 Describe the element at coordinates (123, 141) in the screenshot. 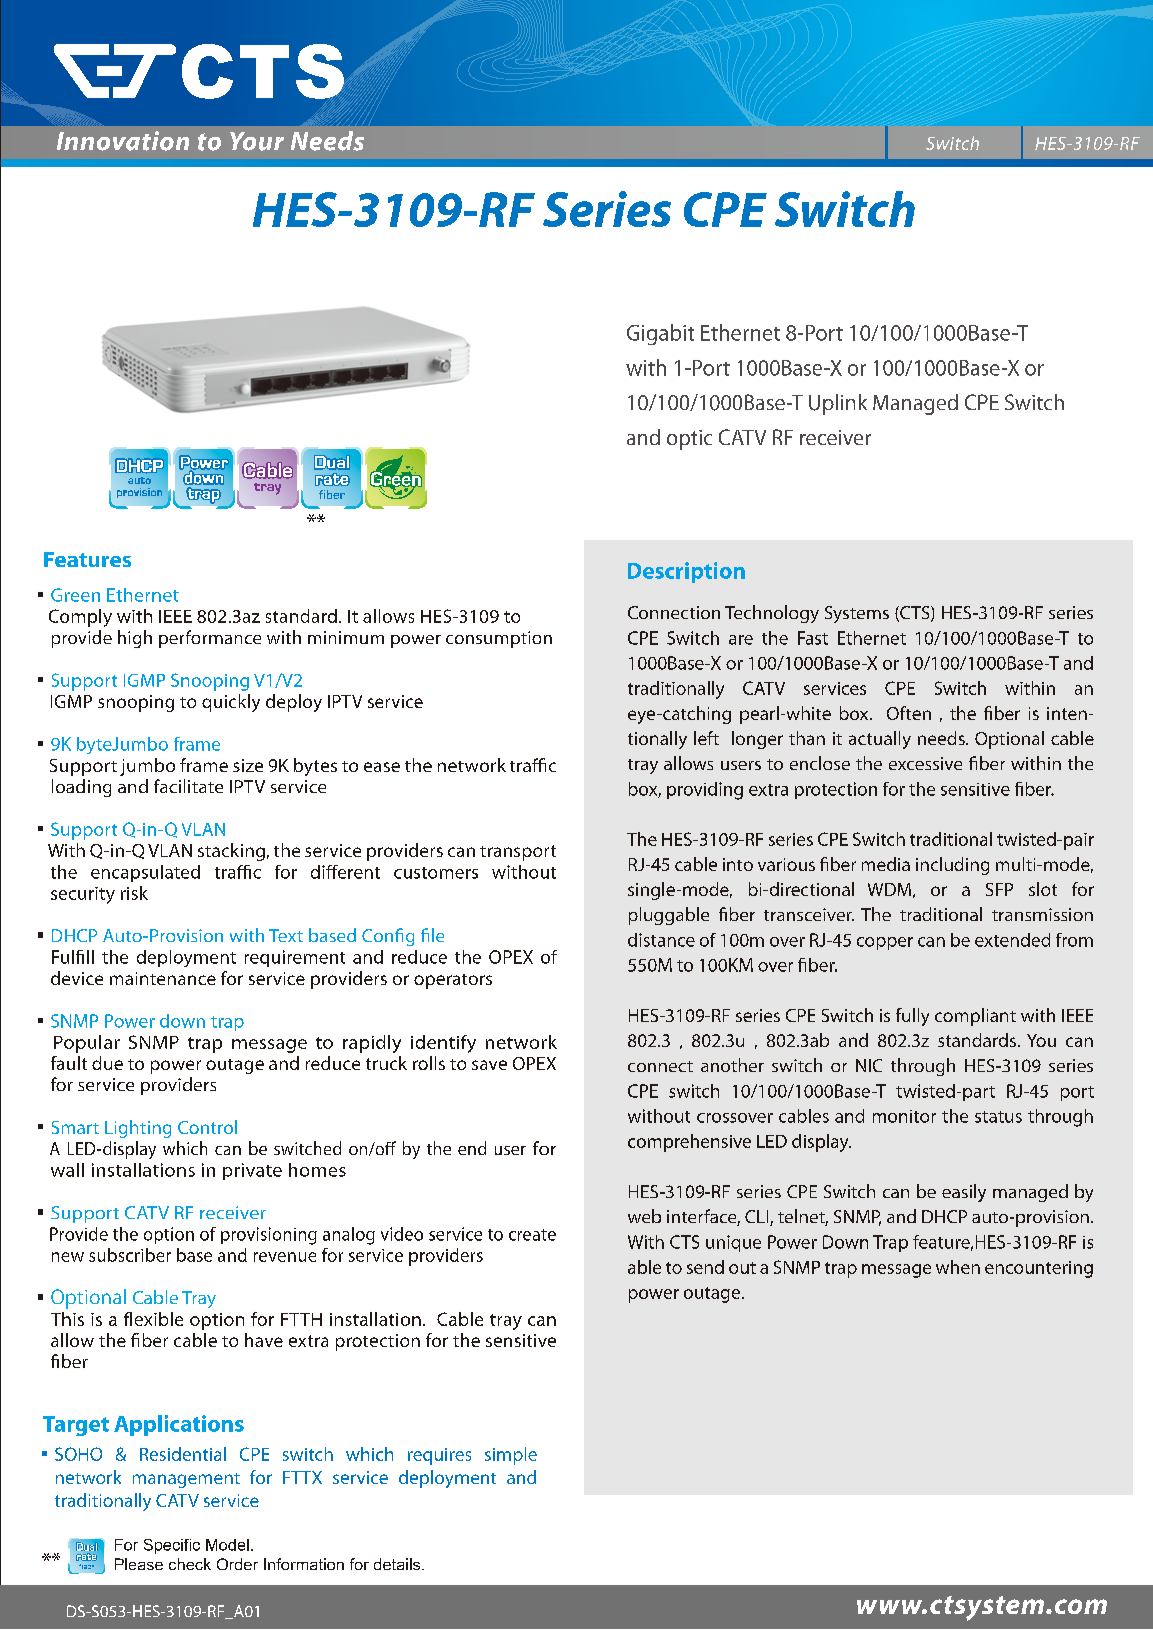

I see `Innovation` at that location.
